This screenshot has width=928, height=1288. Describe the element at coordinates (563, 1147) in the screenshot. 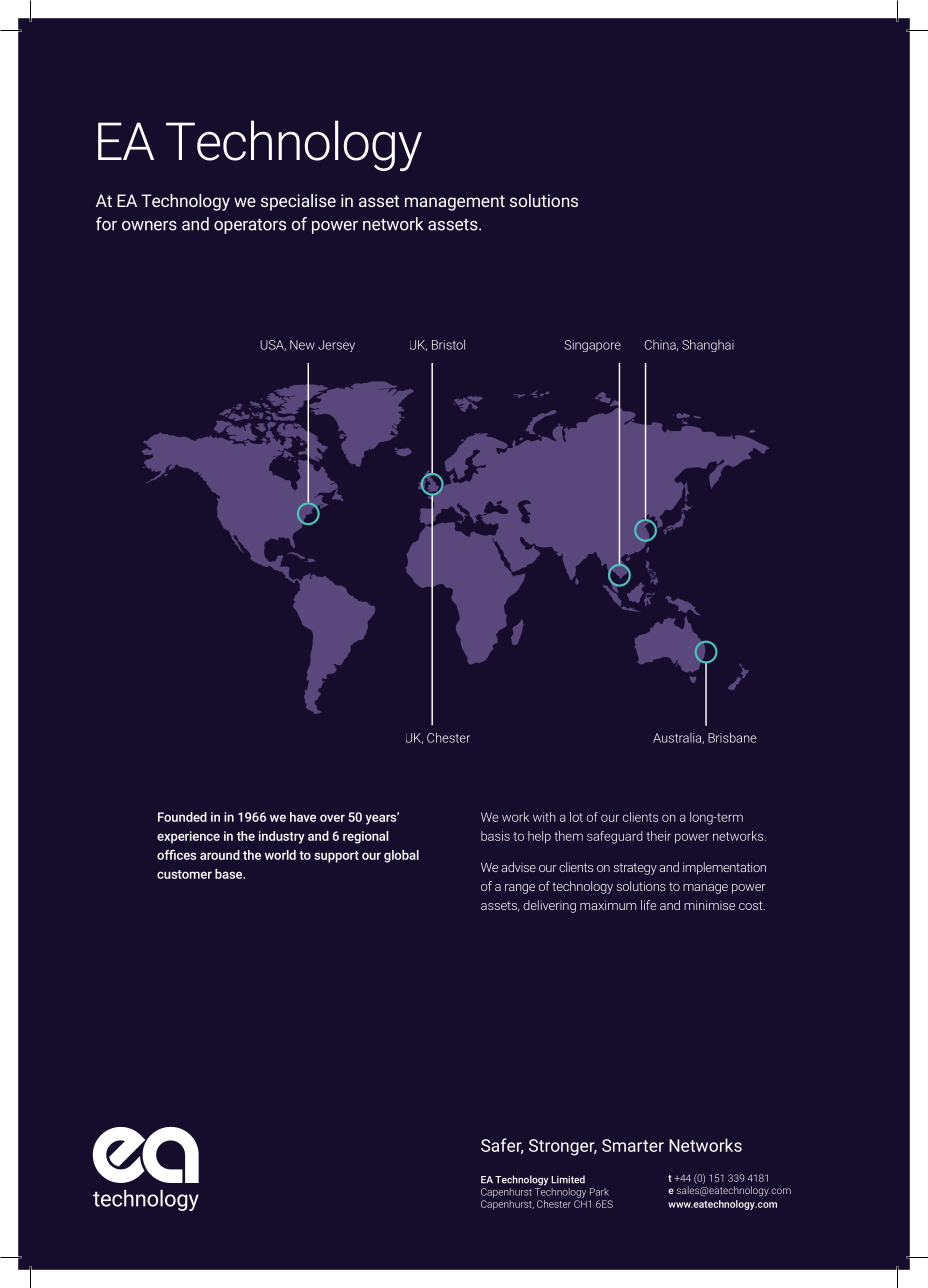

I see `Stronger` at that location.
